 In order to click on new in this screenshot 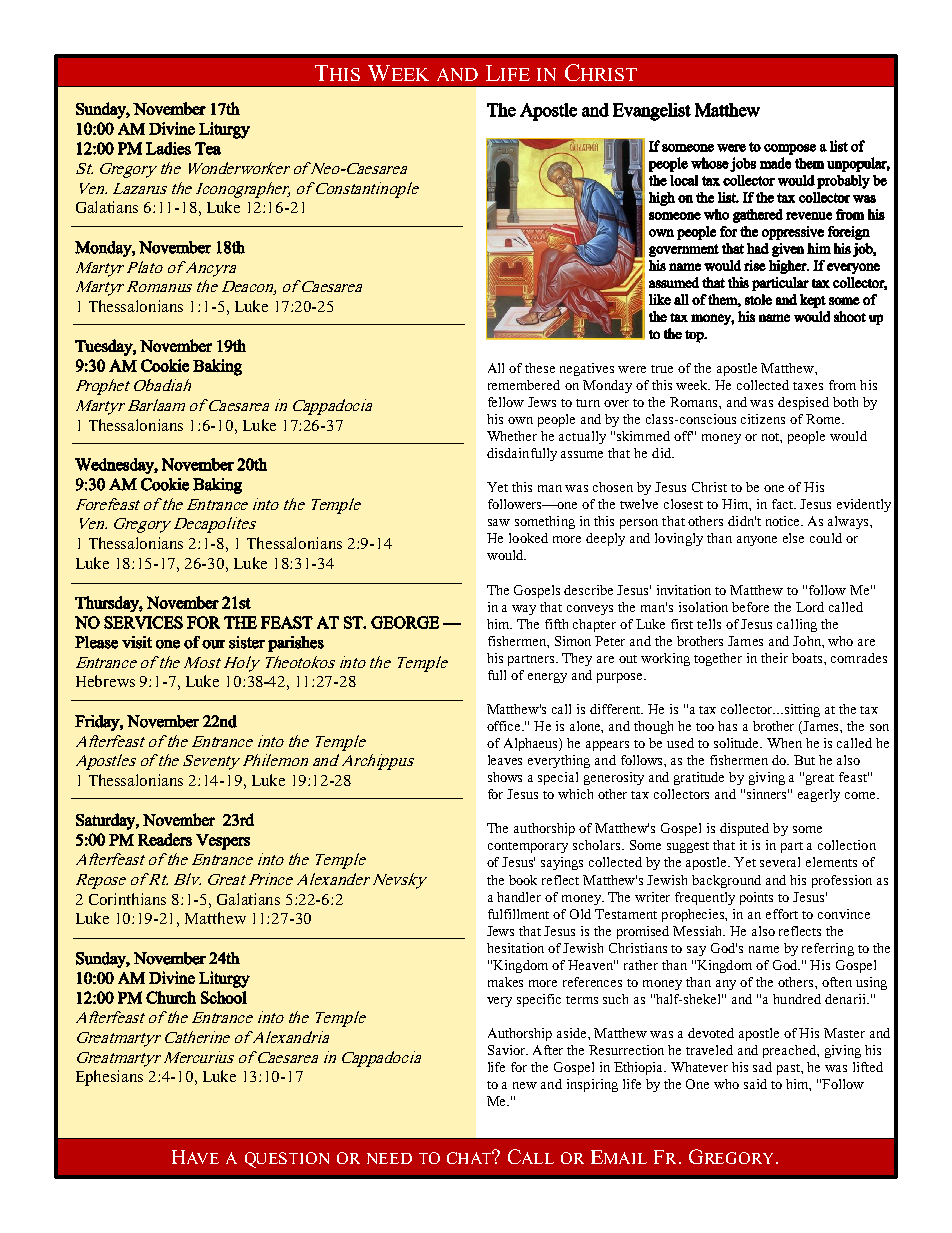, I will do `click(525, 1085)`.
